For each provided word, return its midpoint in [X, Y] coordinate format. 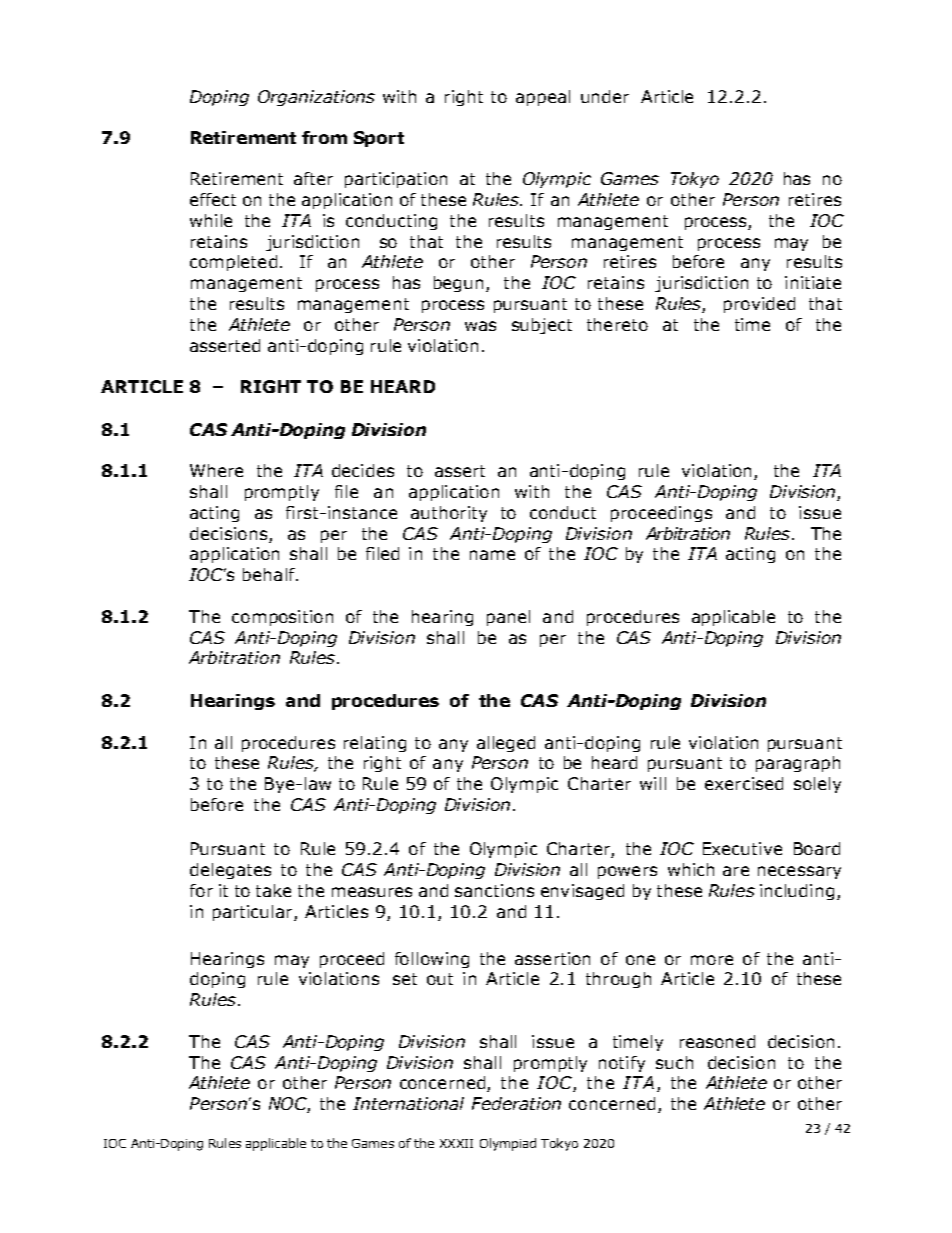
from [324, 137]
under [605, 96]
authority [449, 514]
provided [759, 305]
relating [375, 744]
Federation [516, 1103]
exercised [744, 783]
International [408, 1103]
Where [216, 470]
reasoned [717, 1041]
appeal [543, 98]
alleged [506, 744]
